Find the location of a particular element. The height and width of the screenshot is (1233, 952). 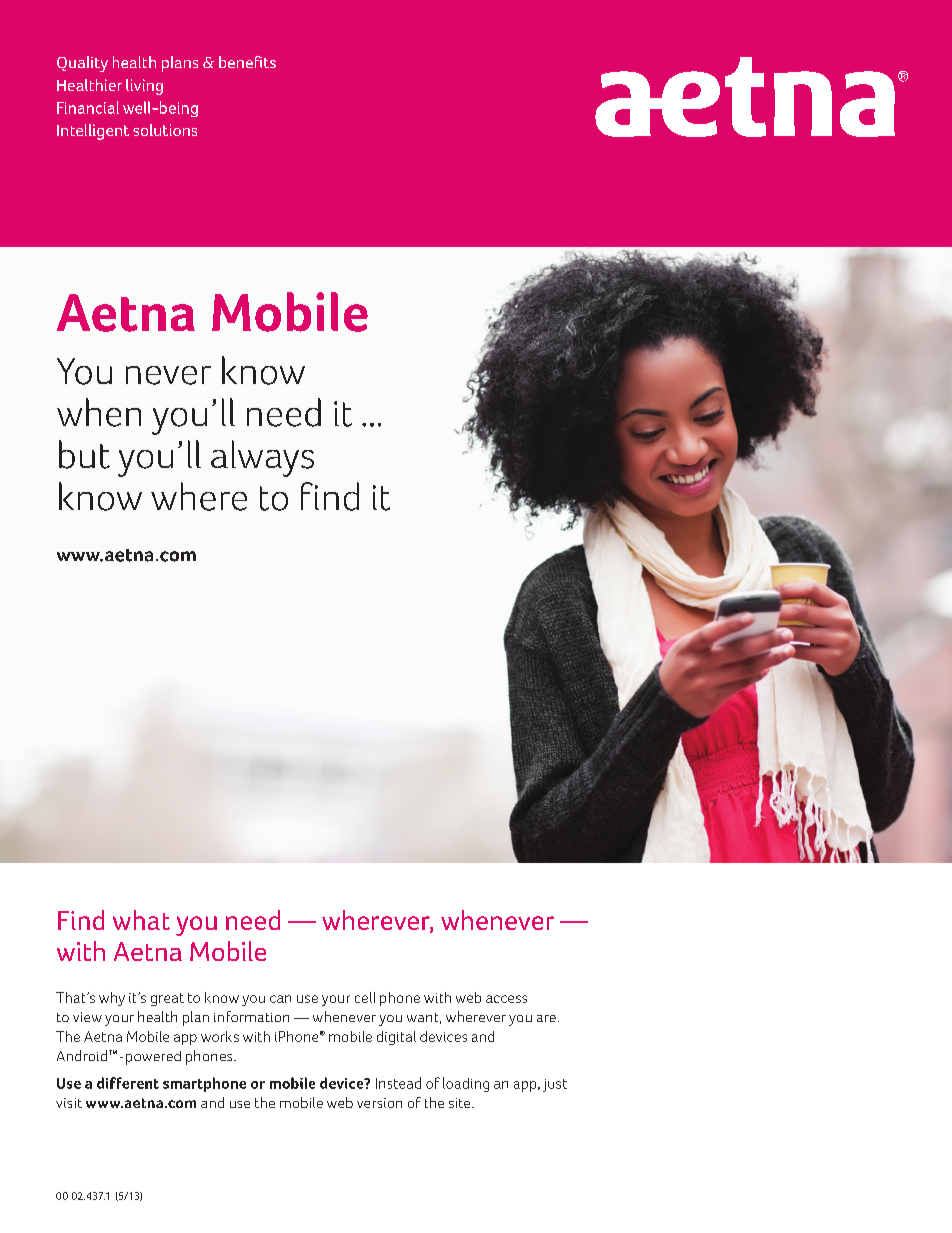

why is located at coordinates (112, 999).
